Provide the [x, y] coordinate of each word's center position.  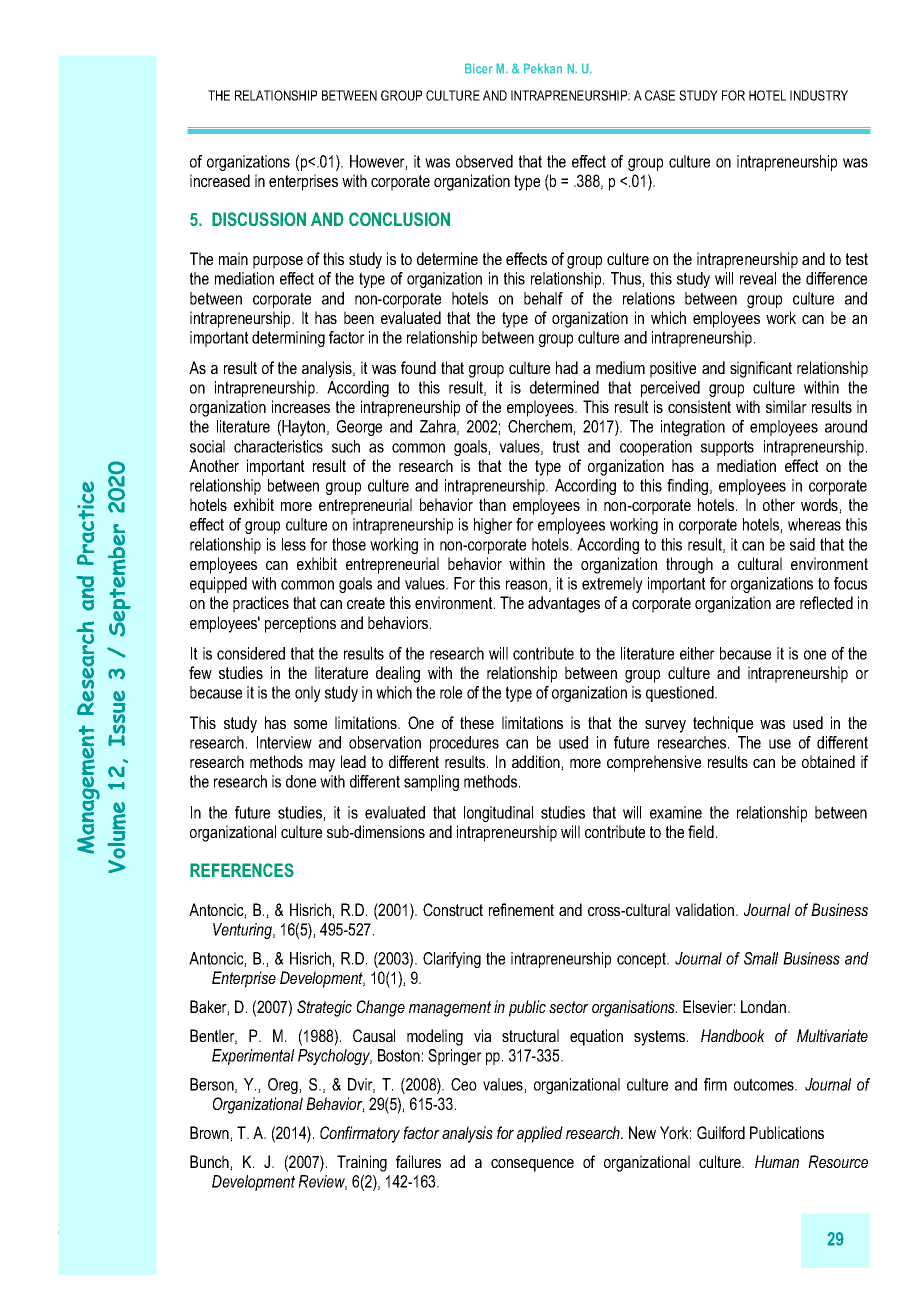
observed [484, 161]
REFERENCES [242, 870]
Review [322, 1182]
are [785, 604]
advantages [564, 604]
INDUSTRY [819, 95]
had [567, 367]
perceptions [300, 624]
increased [220, 180]
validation [706, 909]
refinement [521, 909]
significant [761, 369]
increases [301, 406]
